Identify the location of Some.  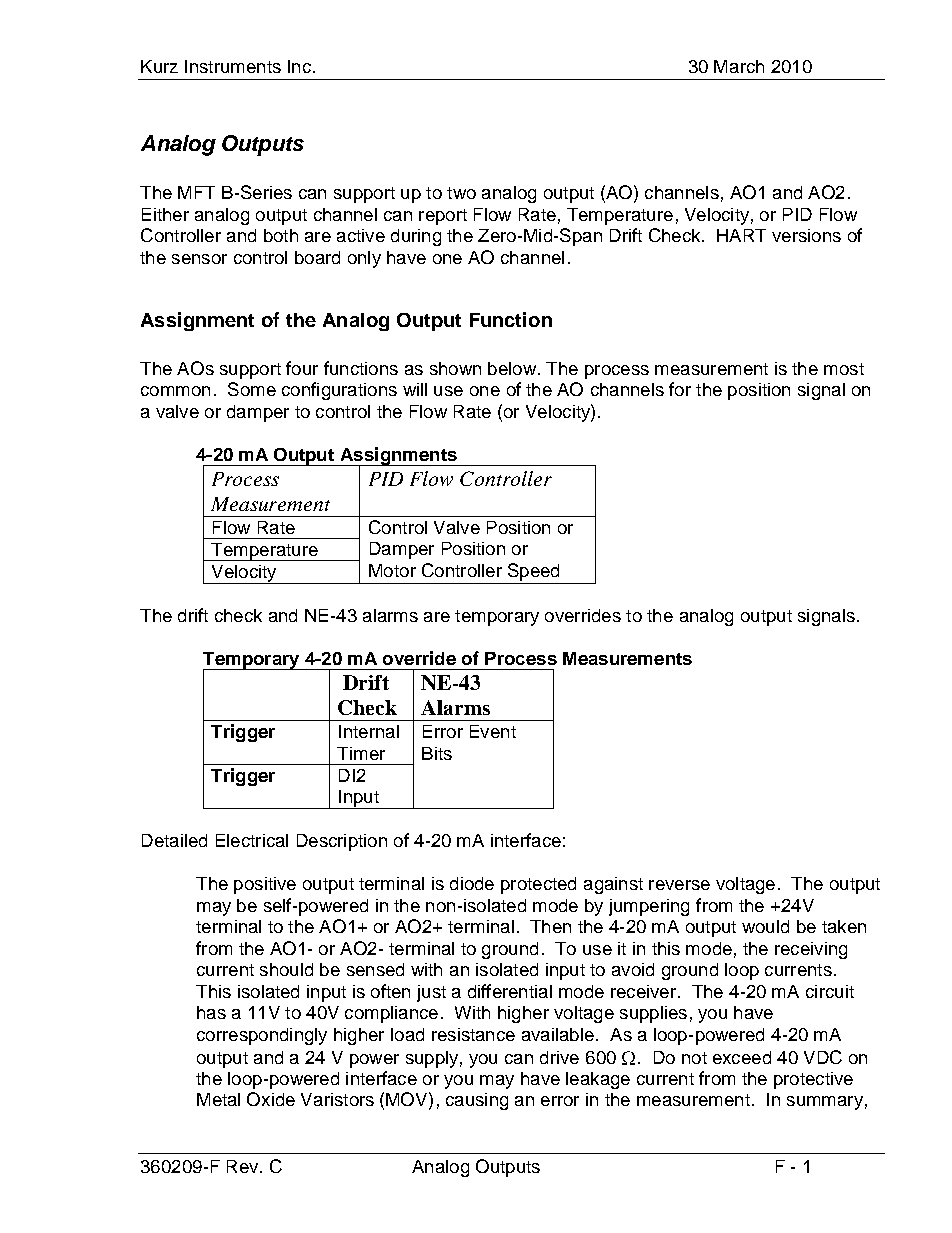
(252, 389).
